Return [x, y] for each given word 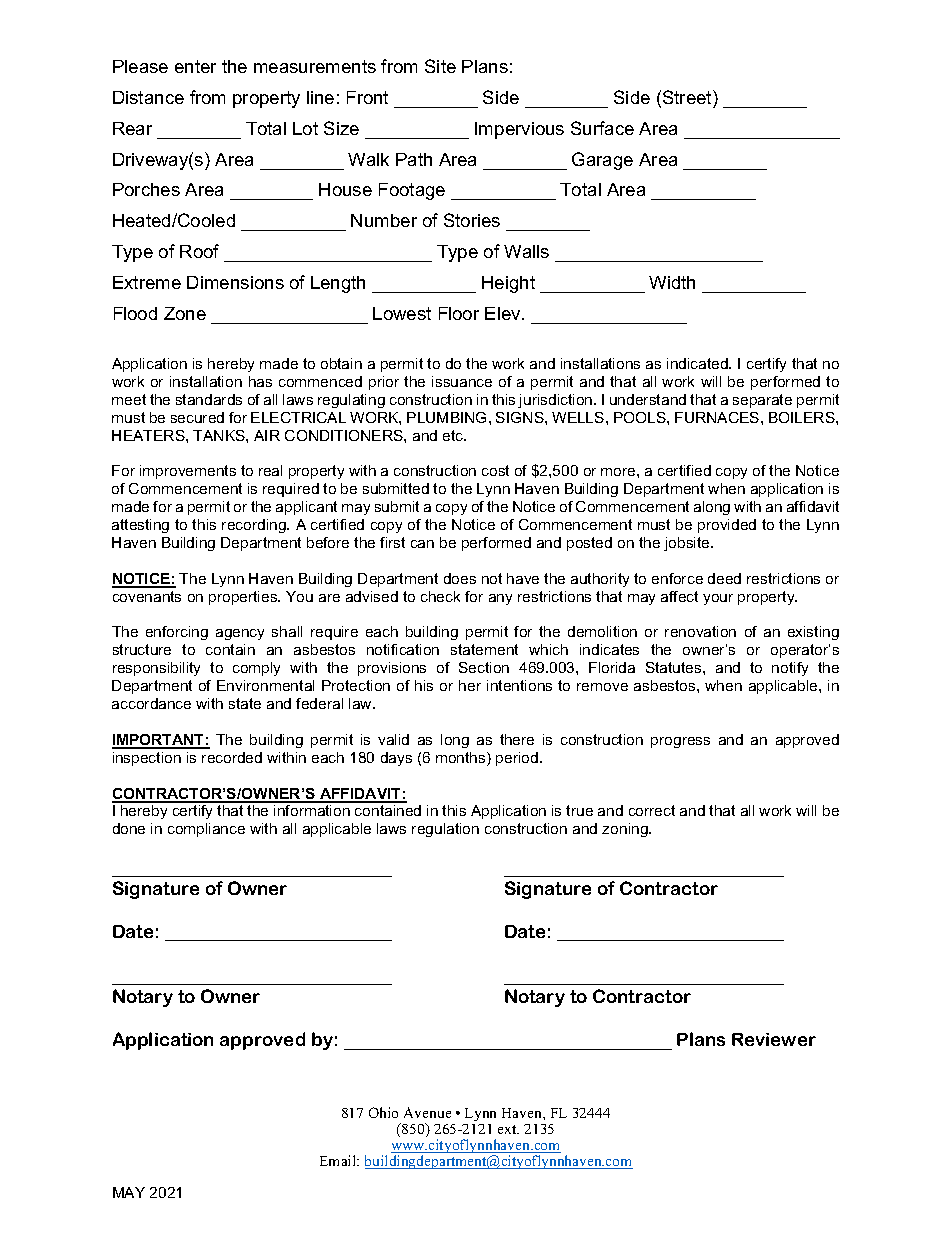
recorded [232, 757]
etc [454, 435]
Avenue [427, 1112]
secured [197, 417]
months [462, 759]
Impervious [519, 130]
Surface [602, 128]
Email [339, 1160]
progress [680, 742]
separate [762, 401]
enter [195, 66]
